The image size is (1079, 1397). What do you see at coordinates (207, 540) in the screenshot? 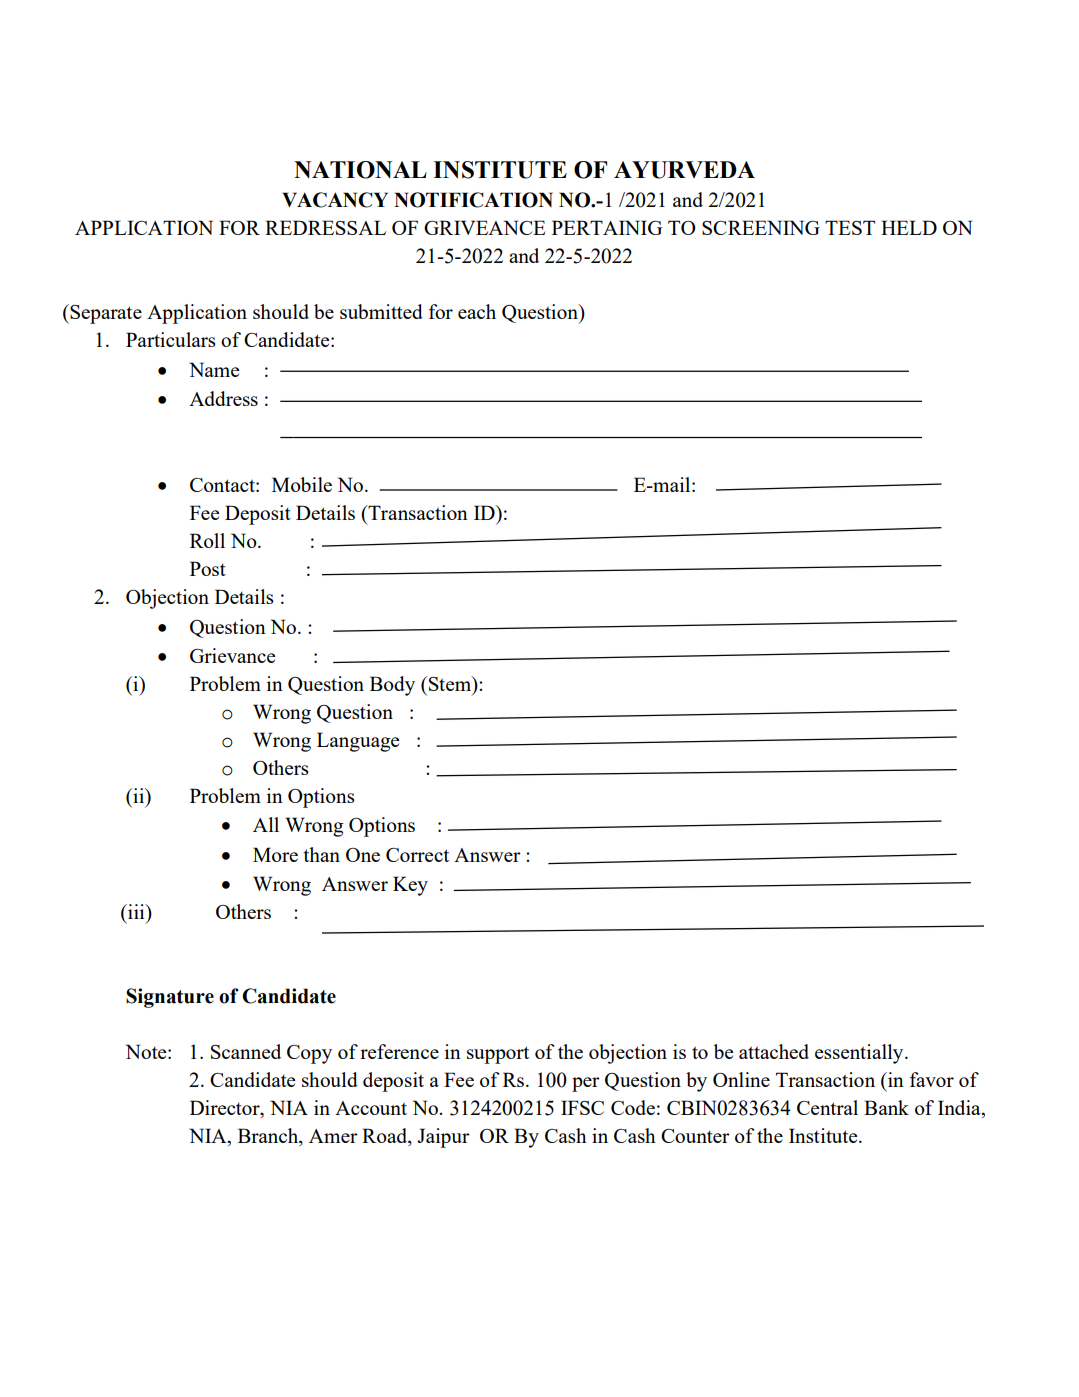
I see `Roll` at bounding box center [207, 540].
